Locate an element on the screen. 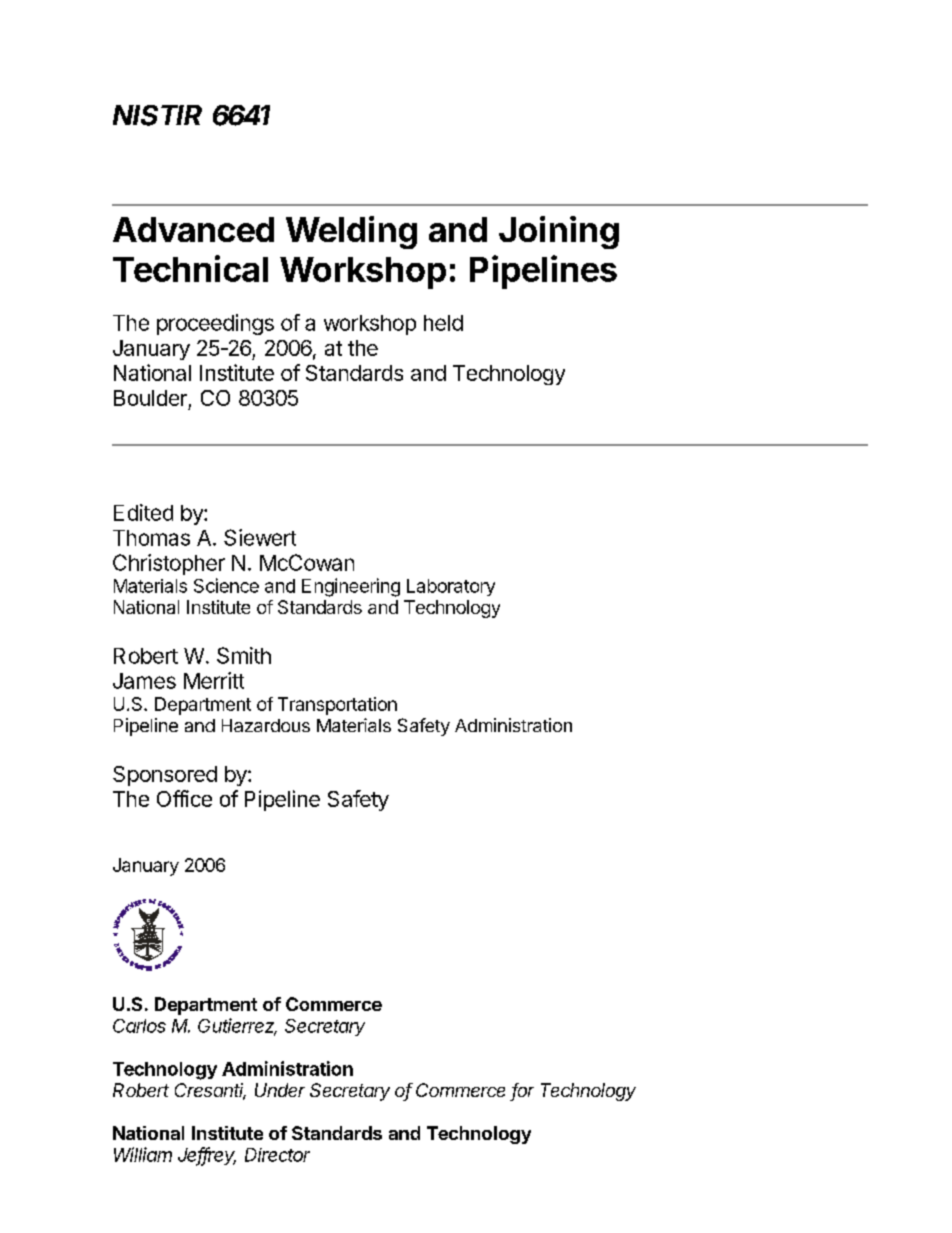 This screenshot has width=952, height=1233. William is located at coordinates (143, 1154).
